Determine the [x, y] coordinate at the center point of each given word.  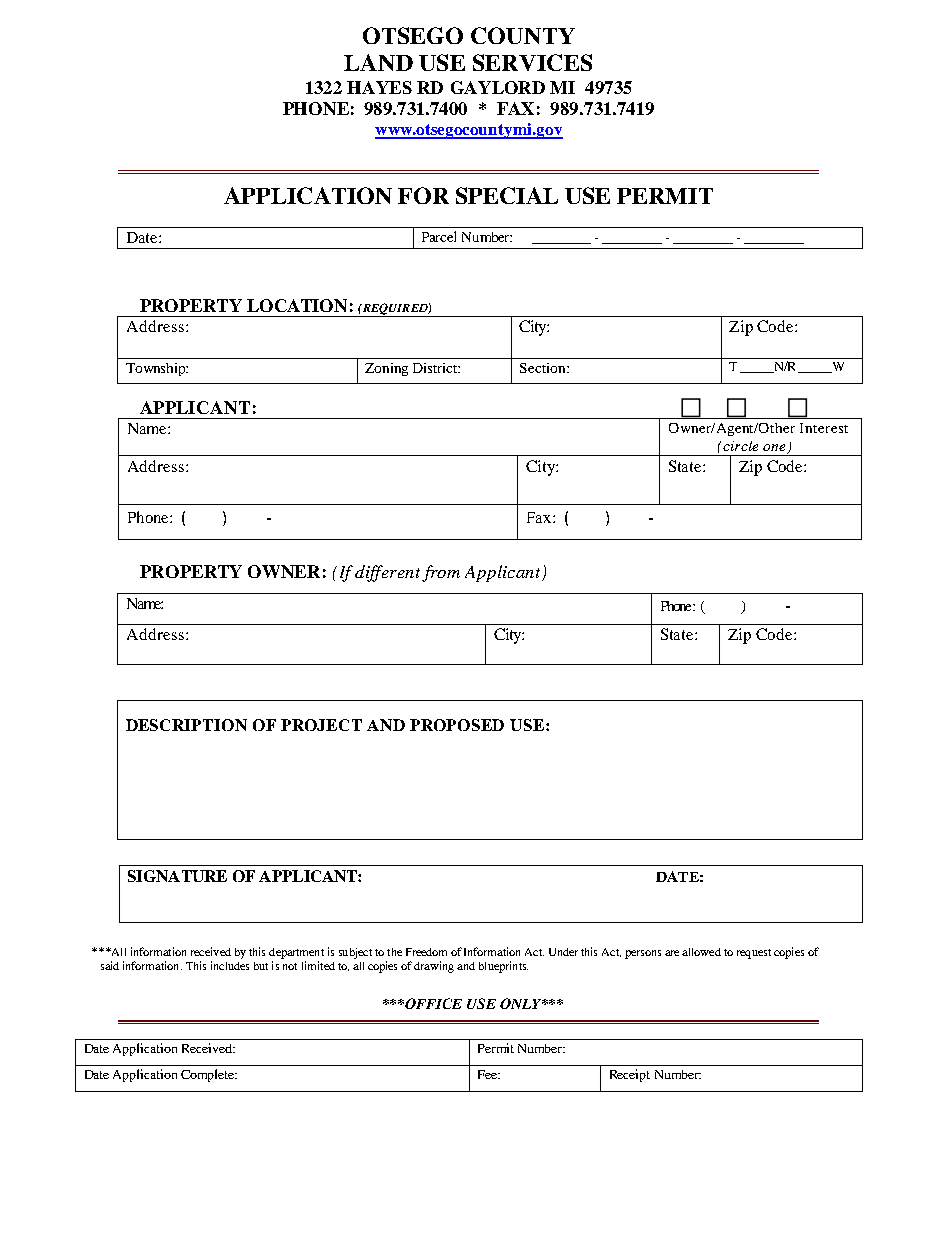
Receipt [630, 1075]
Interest [824, 428]
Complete [208, 1075]
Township [156, 369]
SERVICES [532, 62]
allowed [701, 952]
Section [544, 368]
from [441, 573]
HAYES [379, 87]
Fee [488, 1074]
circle [740, 446]
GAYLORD [498, 87]
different [387, 573]
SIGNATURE [177, 876]
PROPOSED [457, 725]
